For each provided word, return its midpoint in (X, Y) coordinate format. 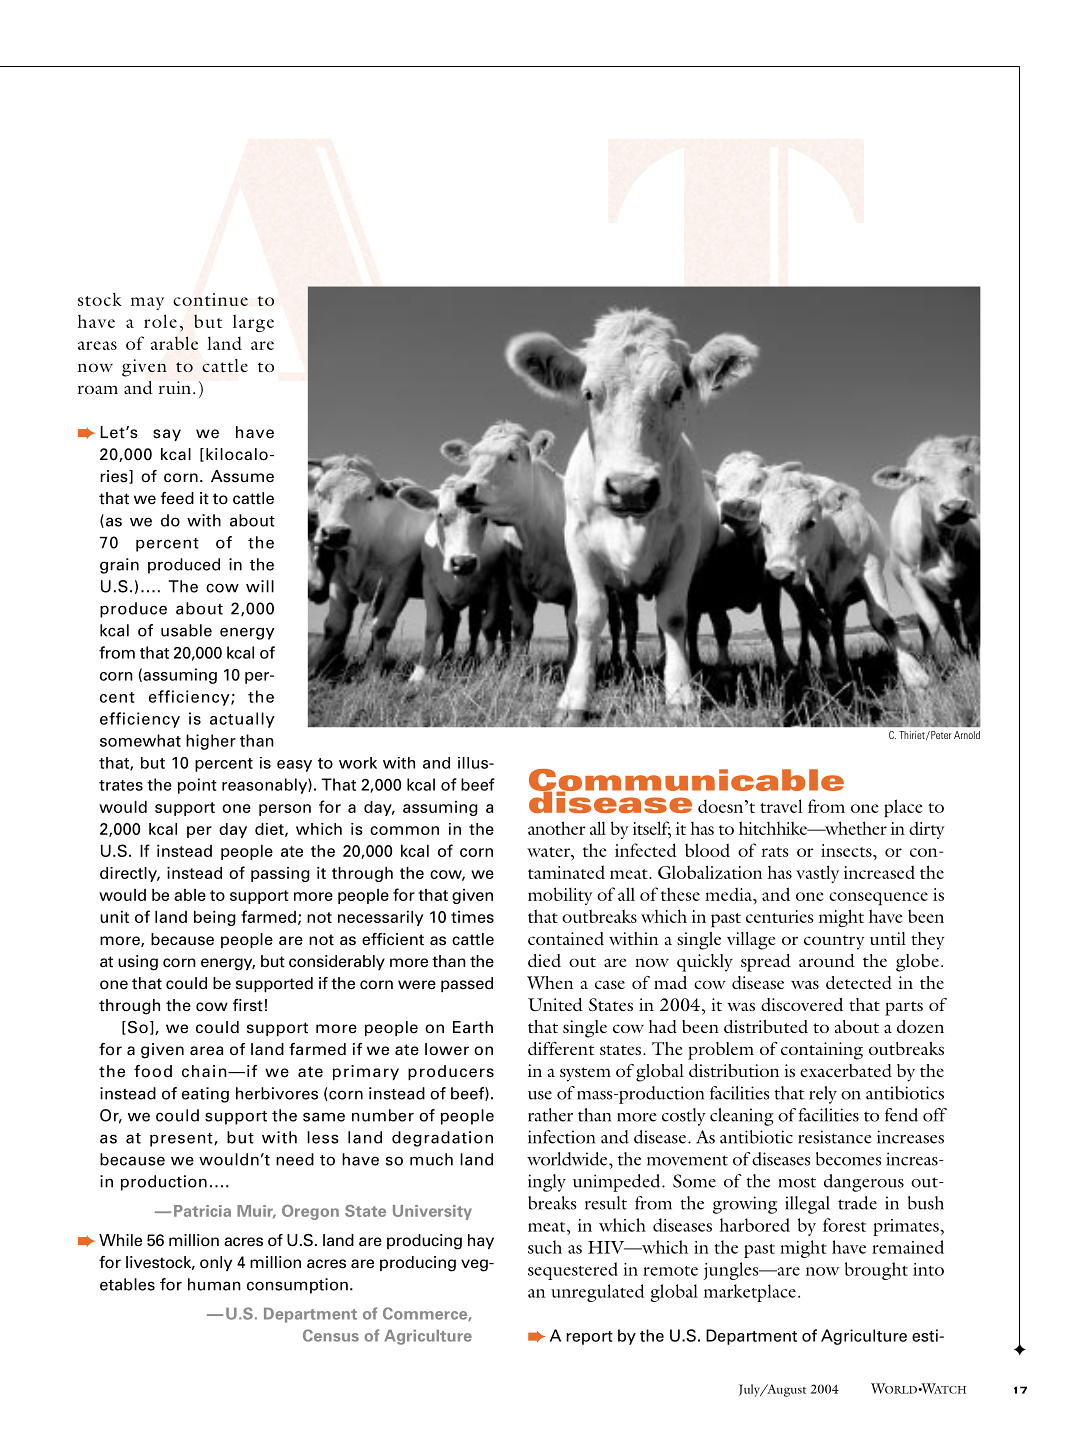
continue (210, 299)
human (214, 1284)
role (160, 321)
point (197, 786)
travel (781, 806)
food (153, 1071)
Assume (242, 476)
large (253, 323)
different (561, 1048)
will (260, 586)
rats (775, 852)
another (557, 828)
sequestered (573, 1271)
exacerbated (846, 1070)
